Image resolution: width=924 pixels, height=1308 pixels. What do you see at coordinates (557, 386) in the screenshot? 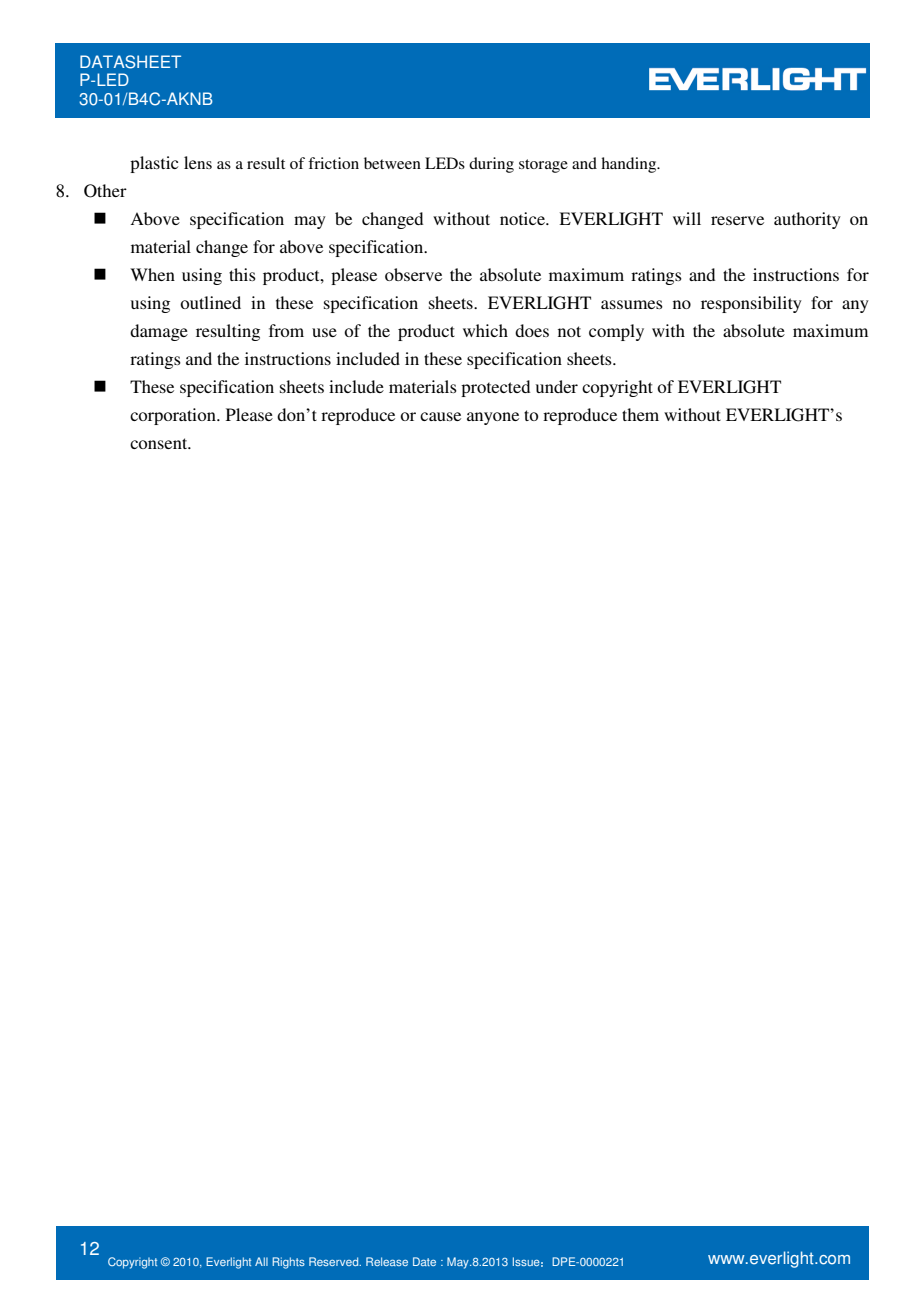
I see `under` at bounding box center [557, 386].
